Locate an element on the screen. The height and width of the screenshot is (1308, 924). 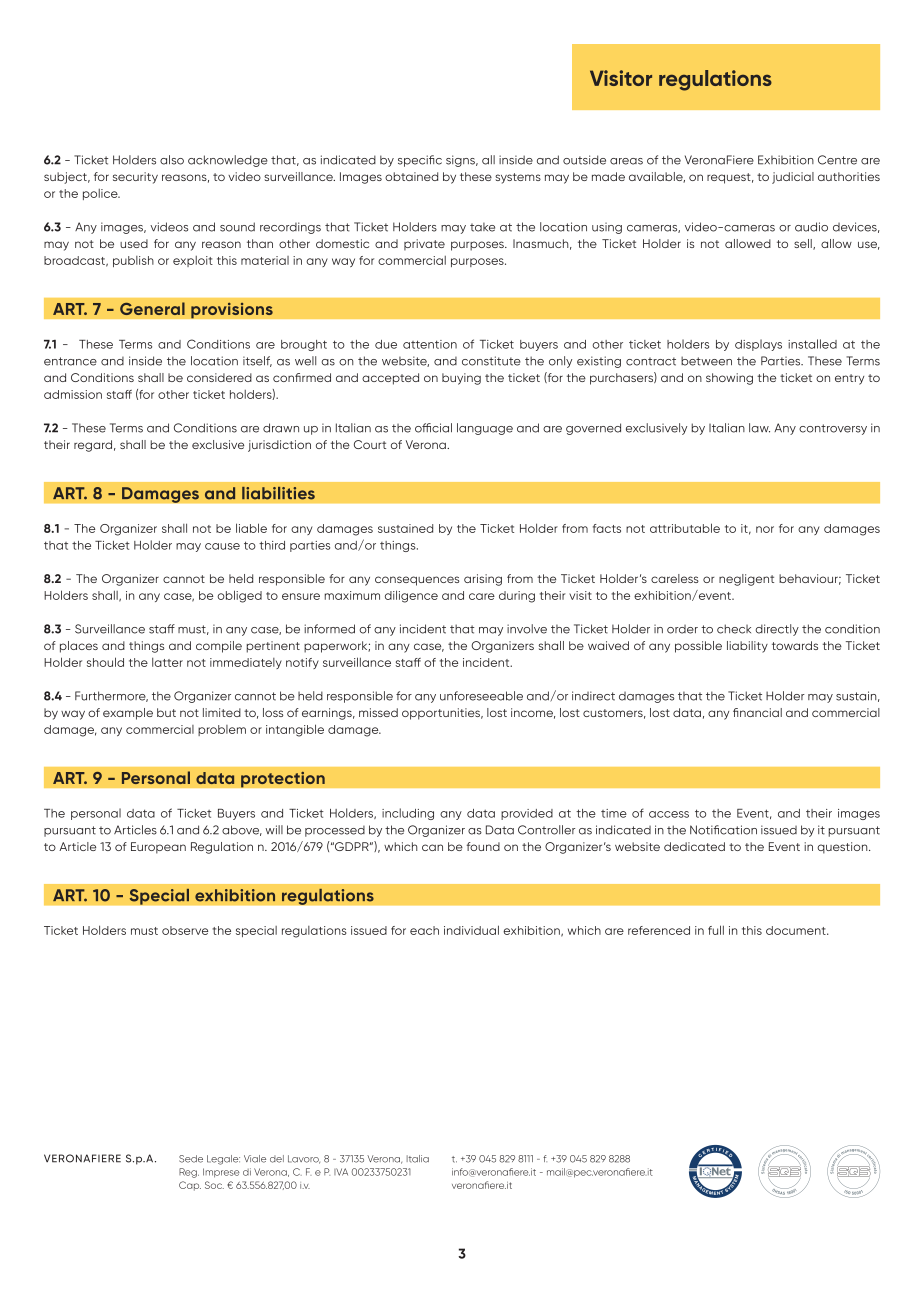
audio is located at coordinates (811, 227).
